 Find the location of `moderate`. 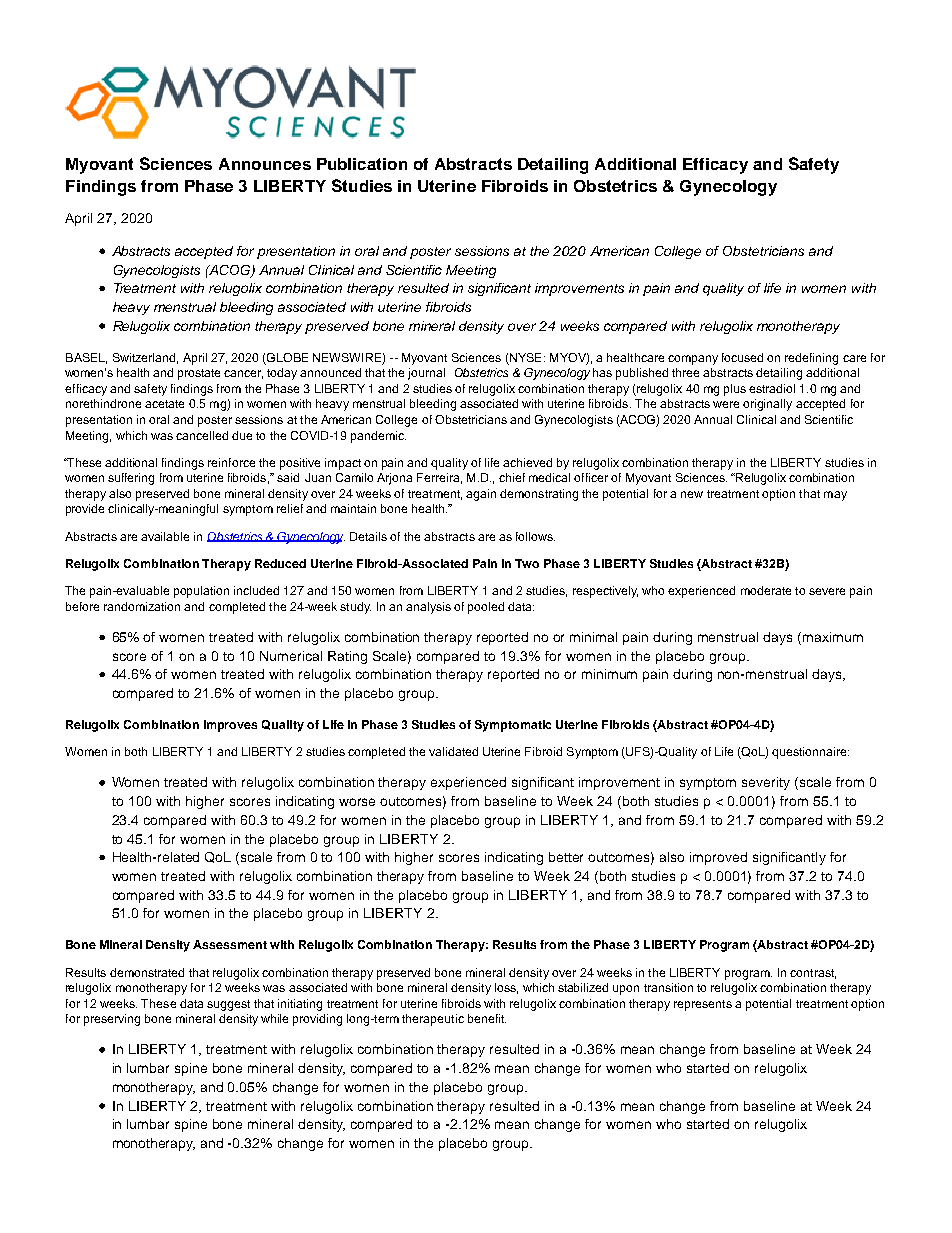

moderate is located at coordinates (766, 590).
